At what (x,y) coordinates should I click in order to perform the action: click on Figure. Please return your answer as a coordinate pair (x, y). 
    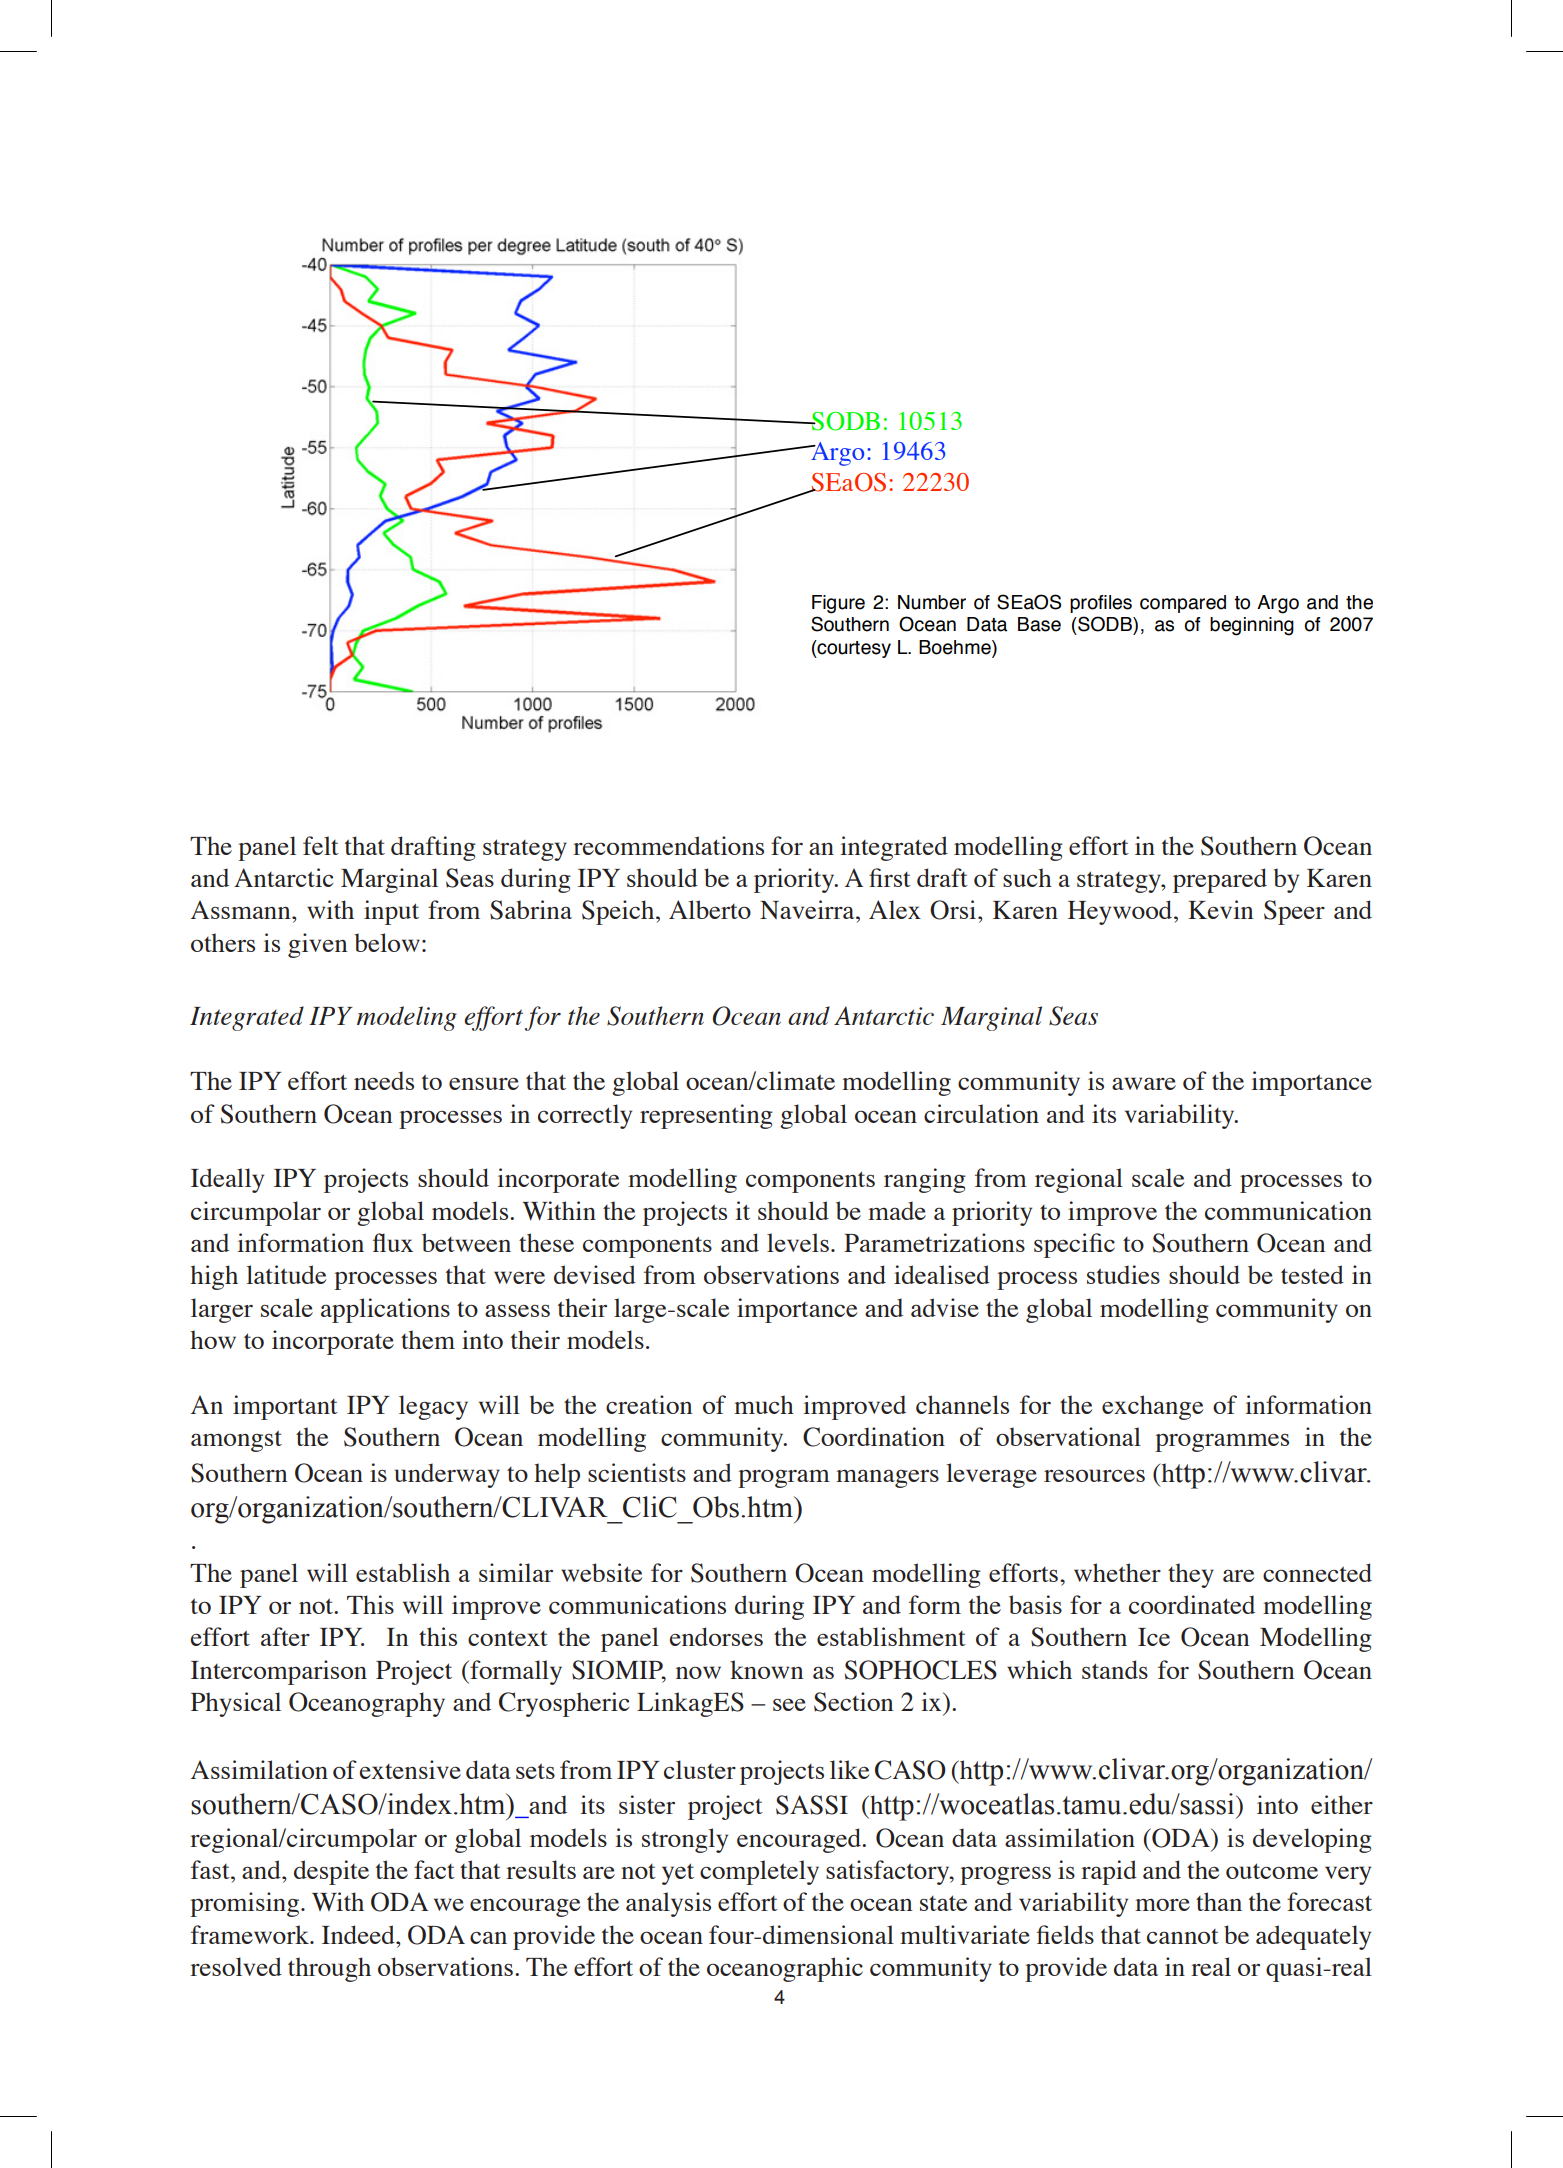
    Looking at the image, I should click on (838, 604).
